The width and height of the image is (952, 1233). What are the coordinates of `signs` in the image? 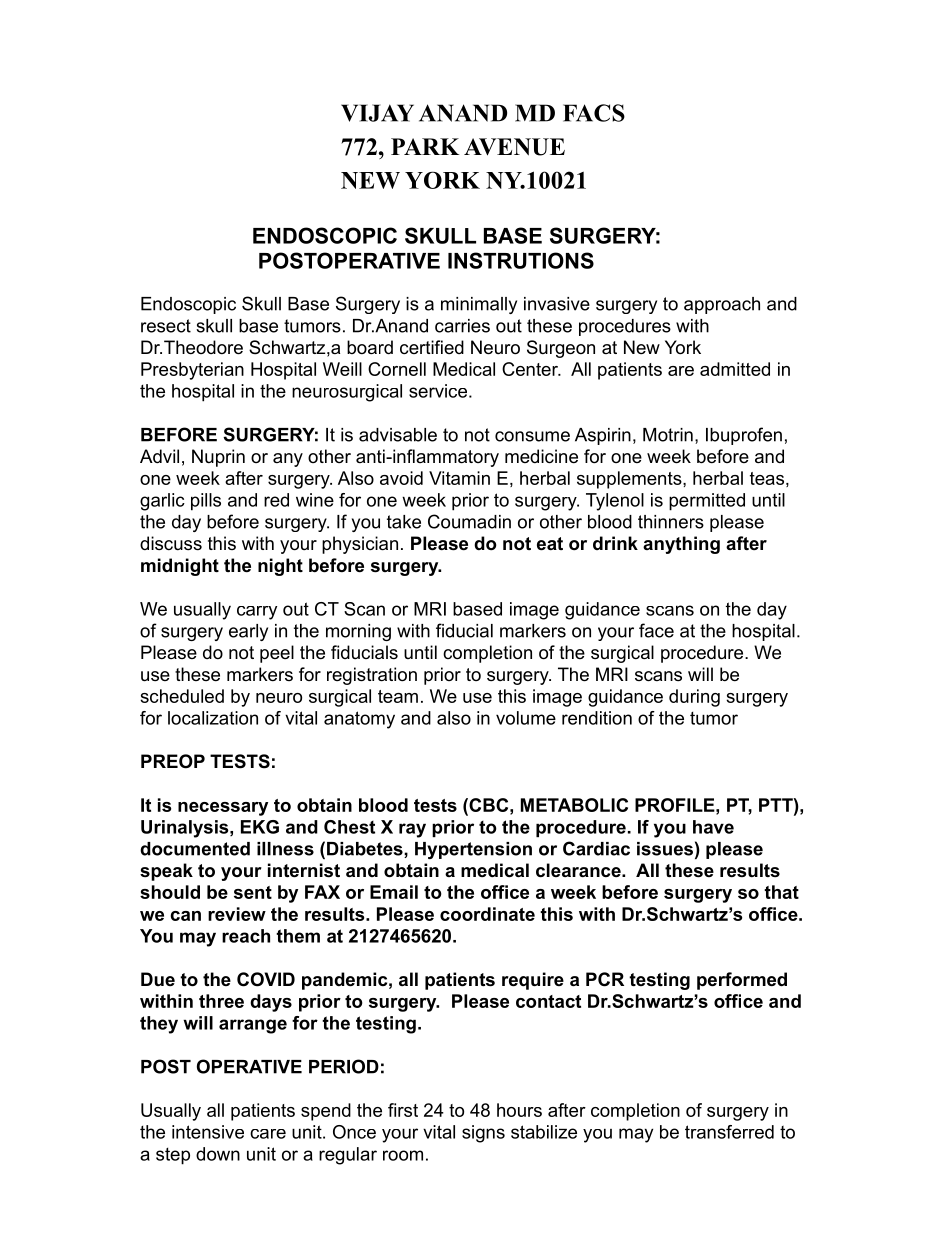 It's located at (483, 1134).
